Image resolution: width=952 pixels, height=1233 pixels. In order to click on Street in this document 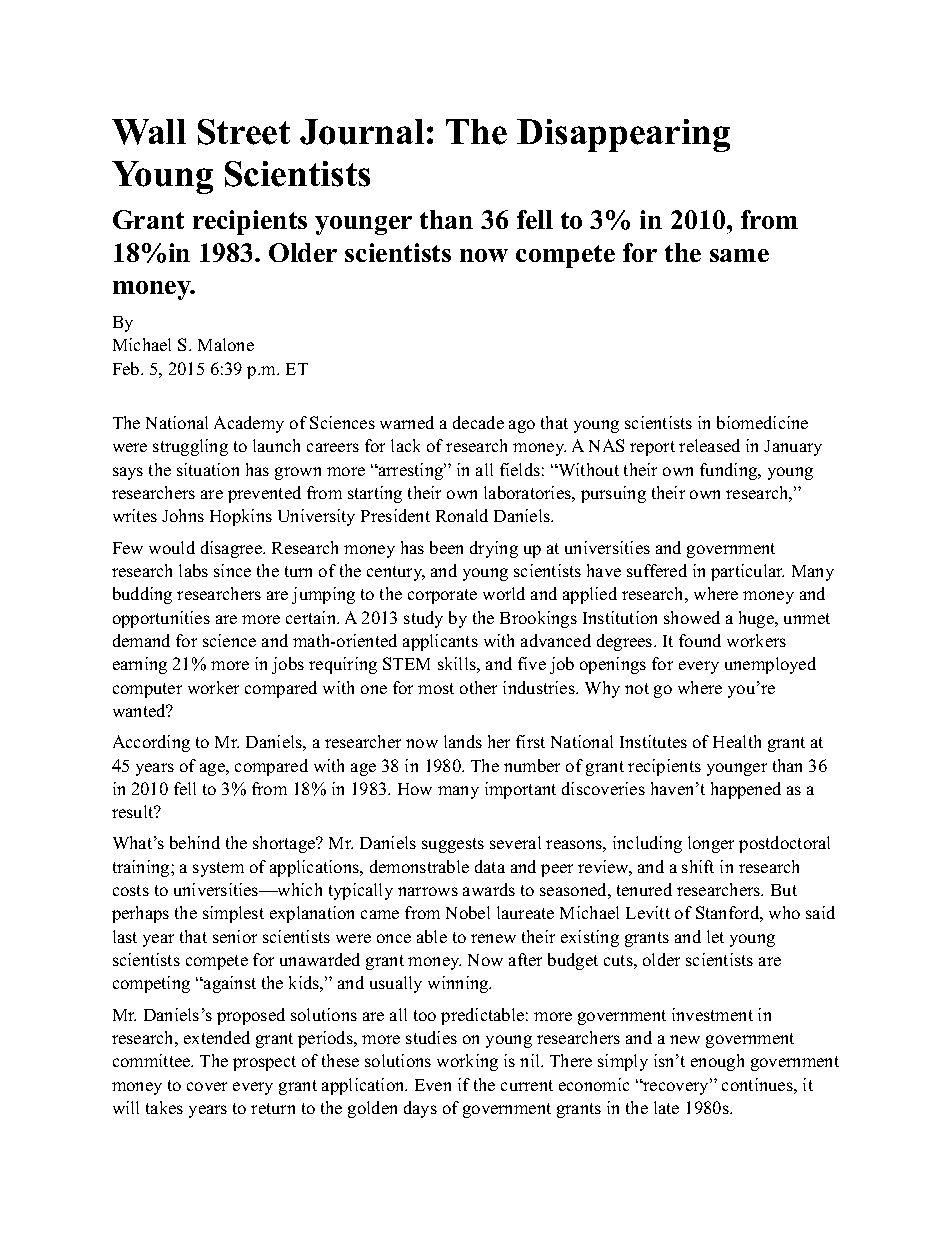, I will do `click(244, 132)`.
